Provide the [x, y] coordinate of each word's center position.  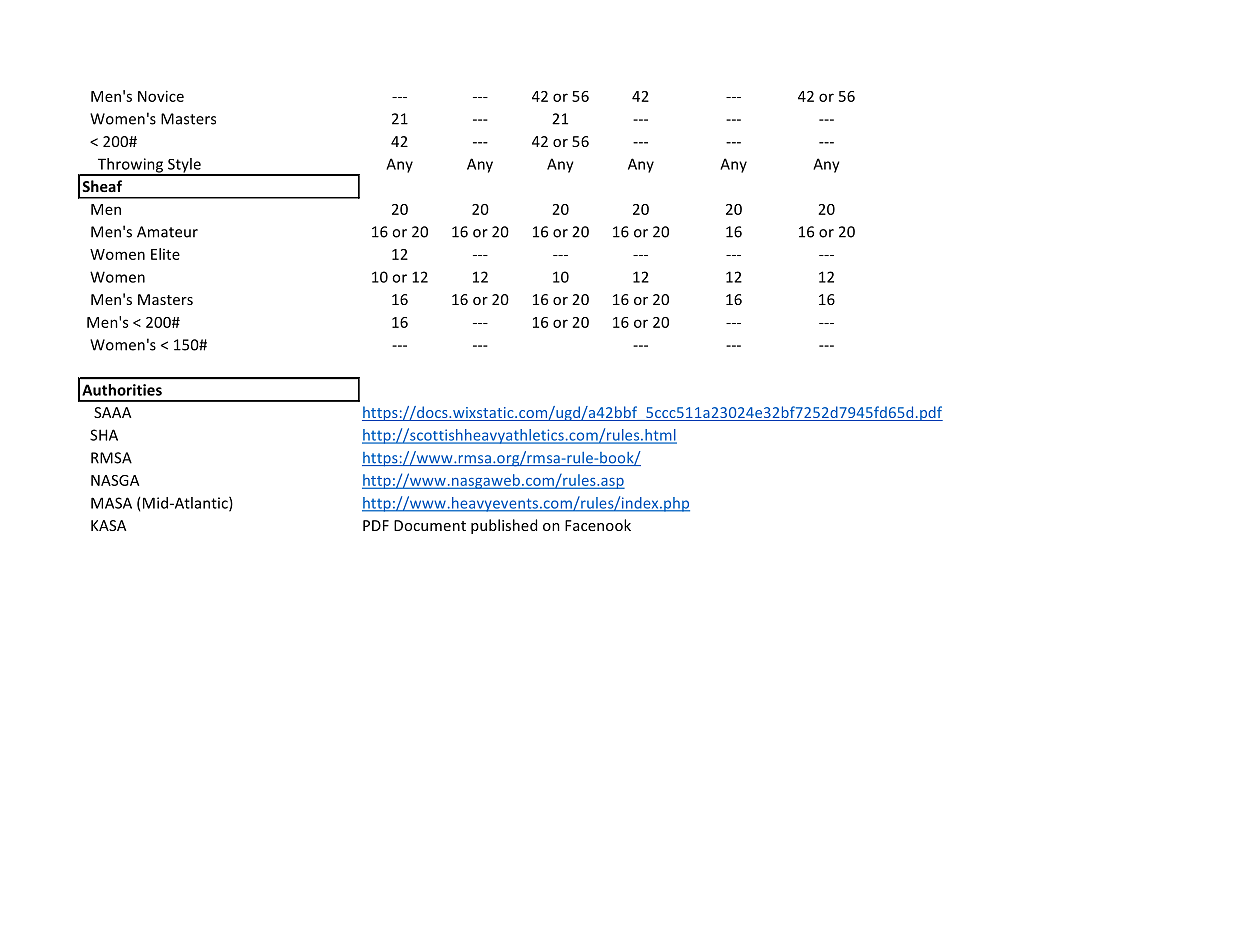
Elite [165, 254]
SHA [104, 435]
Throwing [131, 166]
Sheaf [102, 186]
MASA [111, 503]
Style [184, 166]
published [504, 526]
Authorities [122, 390]
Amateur [167, 232]
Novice [161, 96]
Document [430, 525]
